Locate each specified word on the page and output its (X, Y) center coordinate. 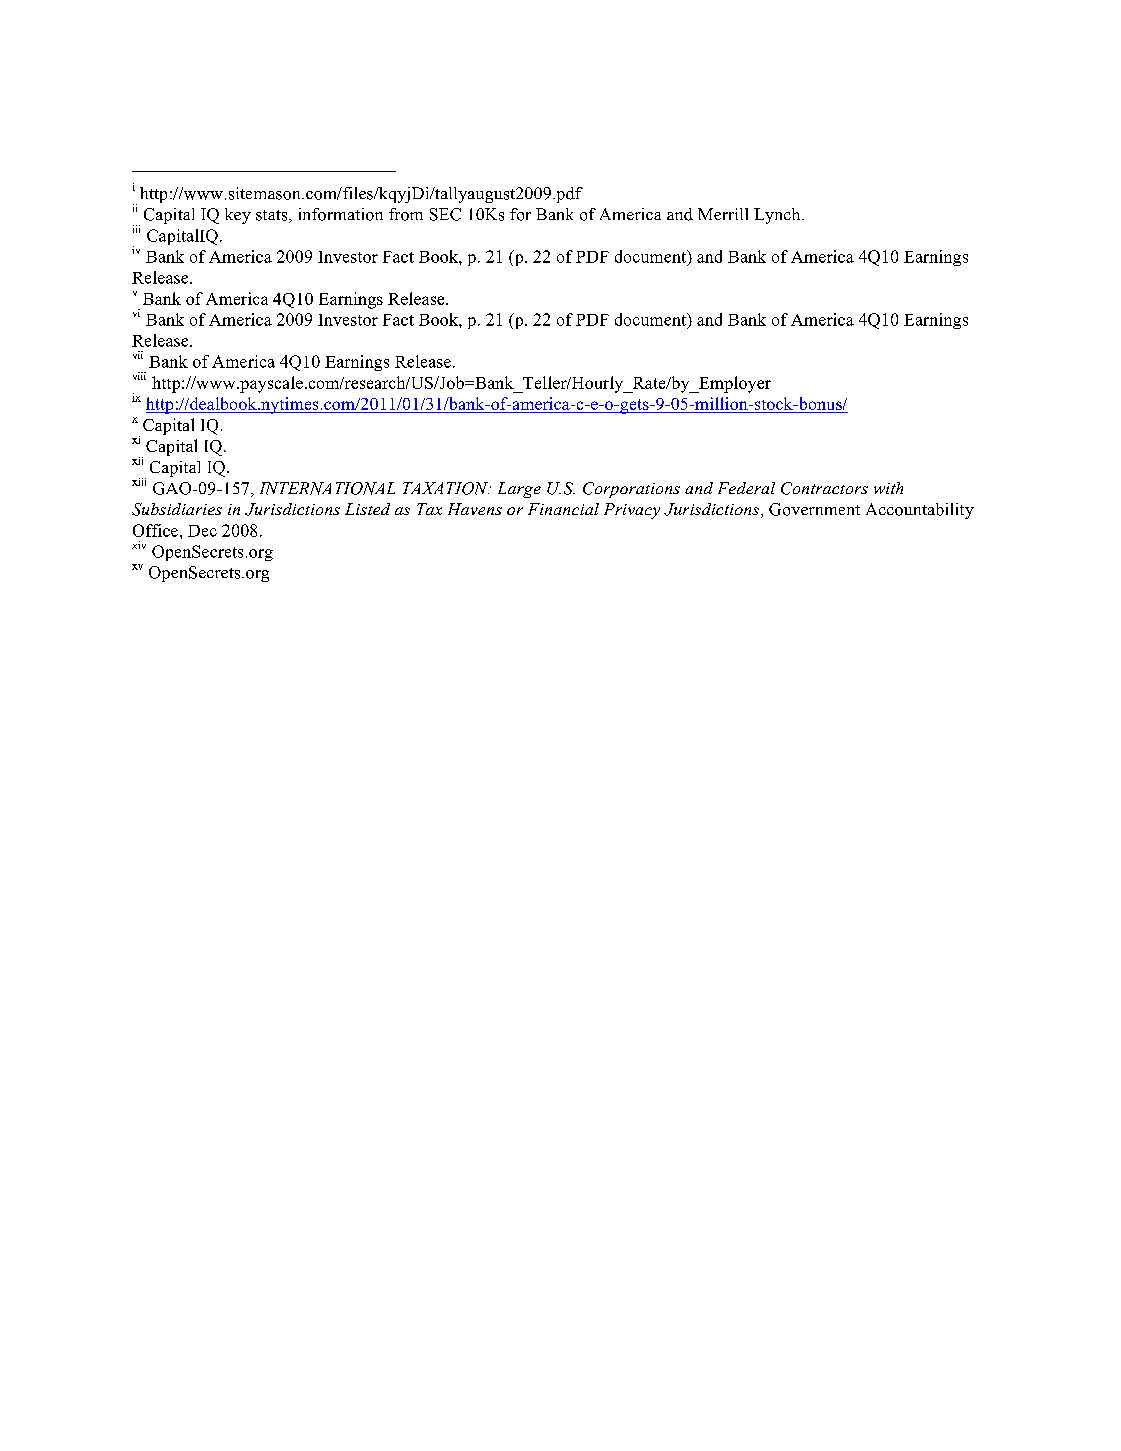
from (406, 214)
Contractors (824, 488)
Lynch (778, 216)
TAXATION (447, 488)
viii (139, 376)
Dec (202, 531)
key (238, 216)
